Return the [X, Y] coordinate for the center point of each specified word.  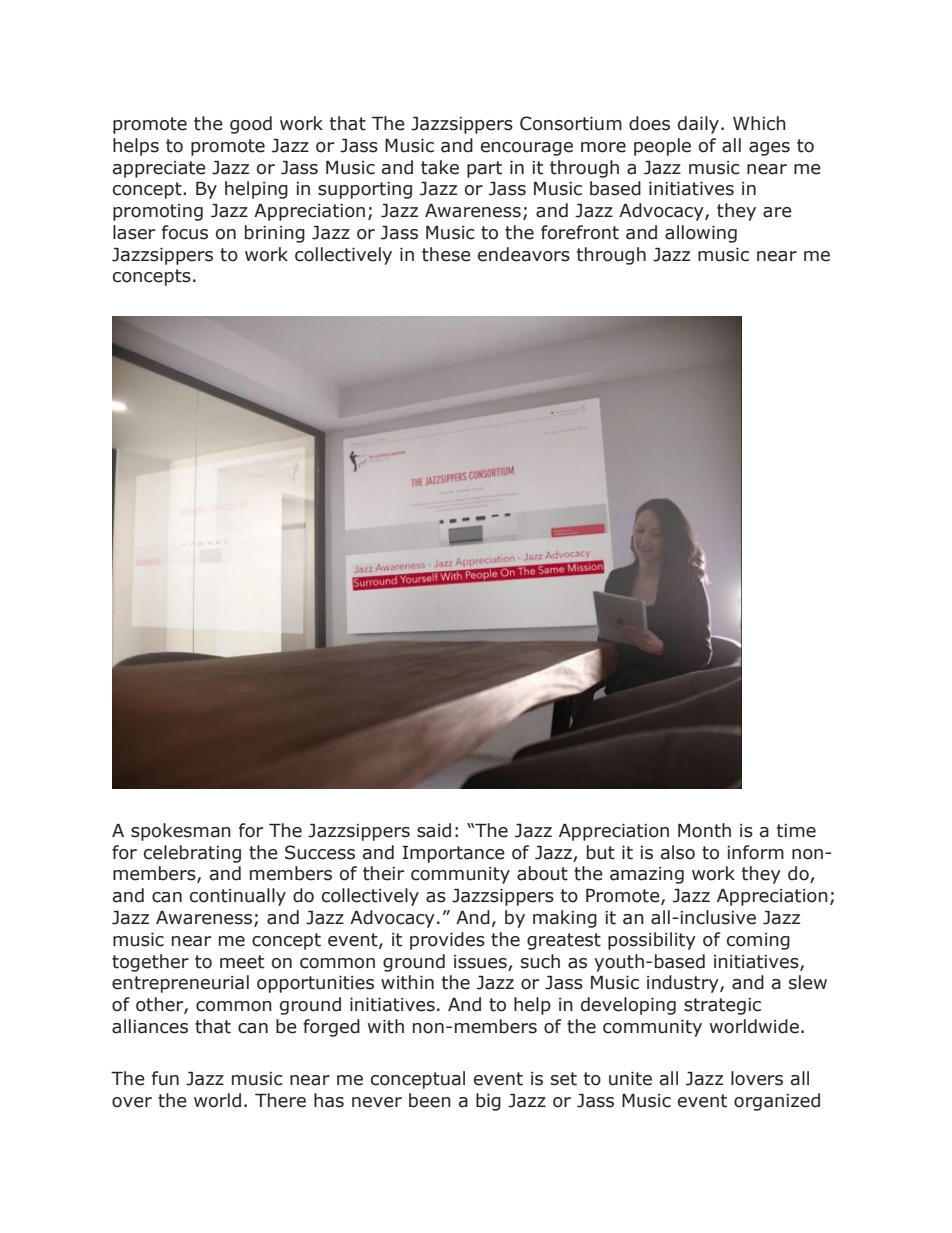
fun [165, 1078]
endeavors [524, 254]
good [251, 125]
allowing [701, 234]
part [484, 169]
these [446, 254]
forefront [580, 232]
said [434, 830]
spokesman [181, 832]
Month [704, 830]
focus [185, 232]
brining [275, 234]
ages [769, 149]
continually [238, 897]
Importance [453, 854]
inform [755, 852]
